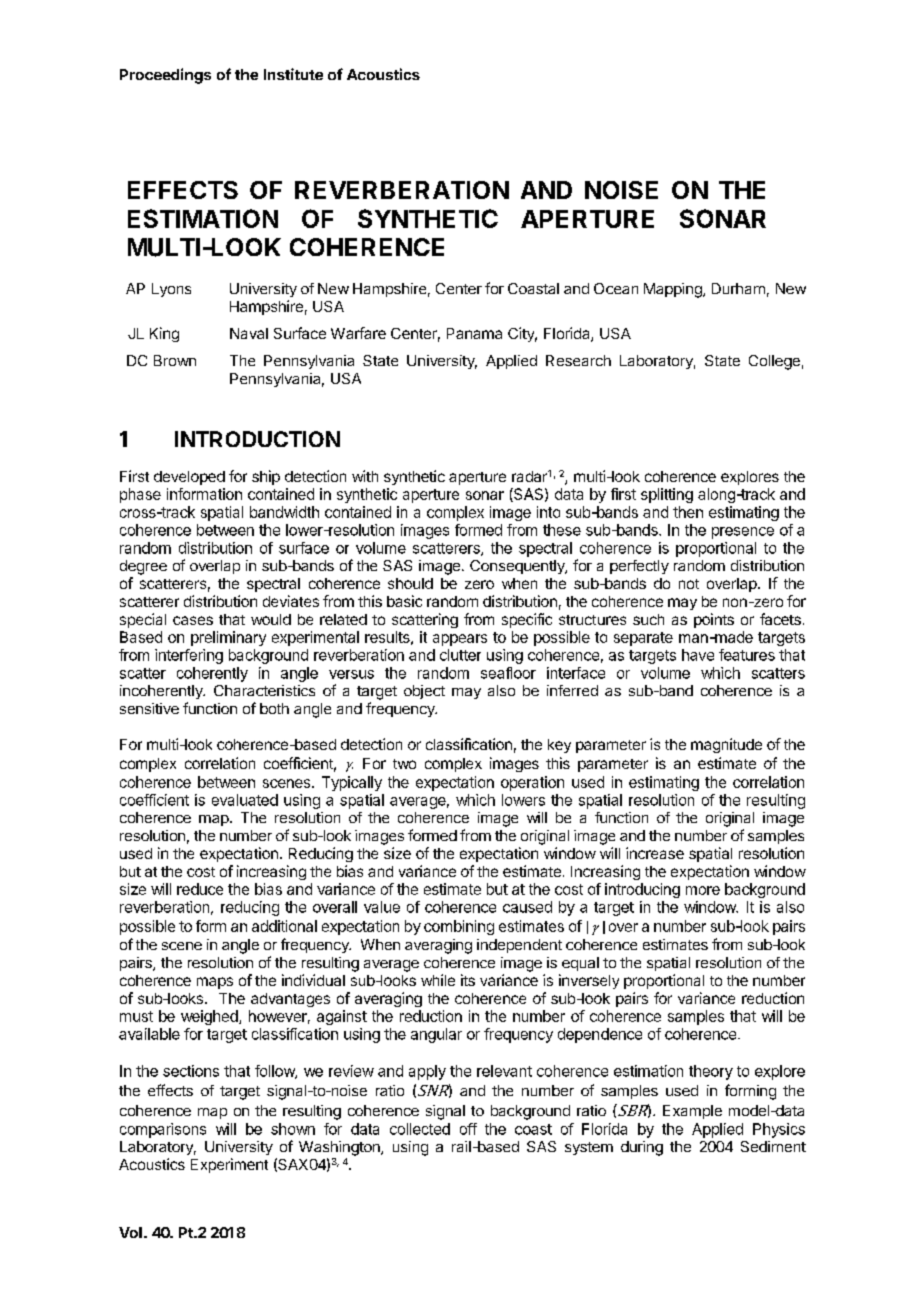 The image size is (924, 1308). Describe the element at coordinates (774, 362) in the screenshot. I see `College` at that location.
